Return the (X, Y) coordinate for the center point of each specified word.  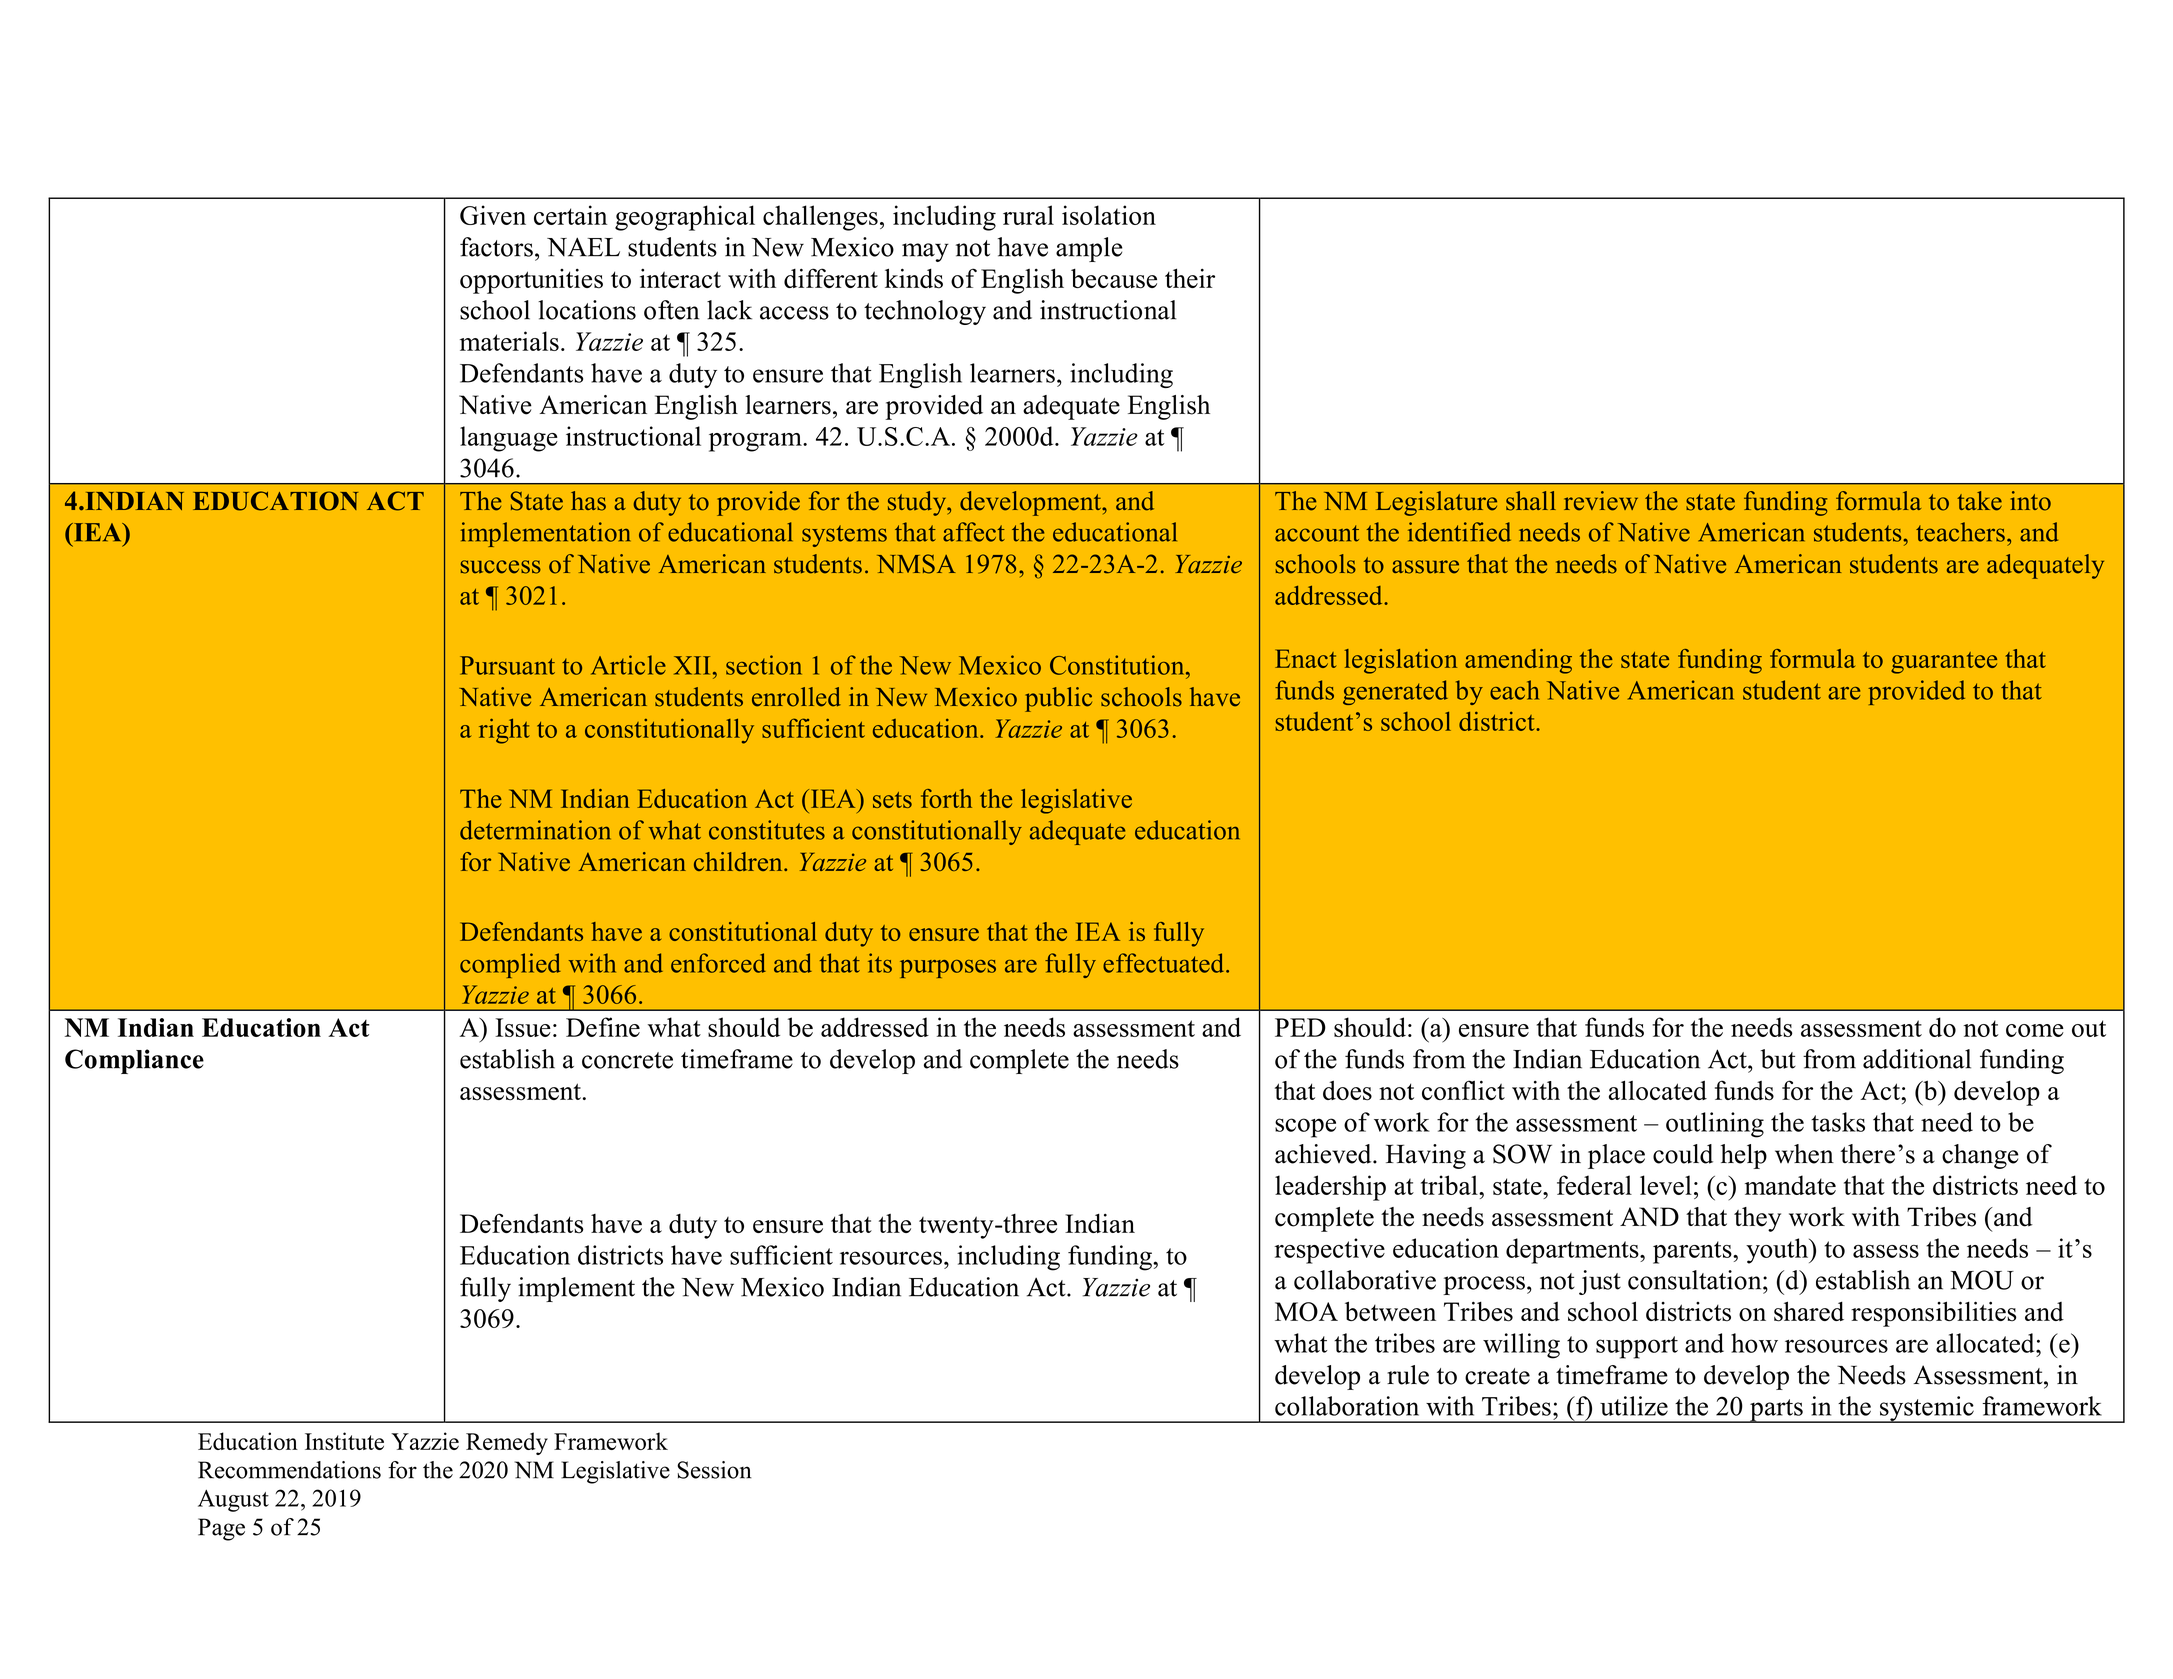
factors (496, 247)
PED (1300, 1027)
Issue (523, 1027)
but (1778, 1059)
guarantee (1944, 663)
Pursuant (507, 665)
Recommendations (289, 1470)
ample (1089, 249)
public (1058, 699)
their (1190, 278)
